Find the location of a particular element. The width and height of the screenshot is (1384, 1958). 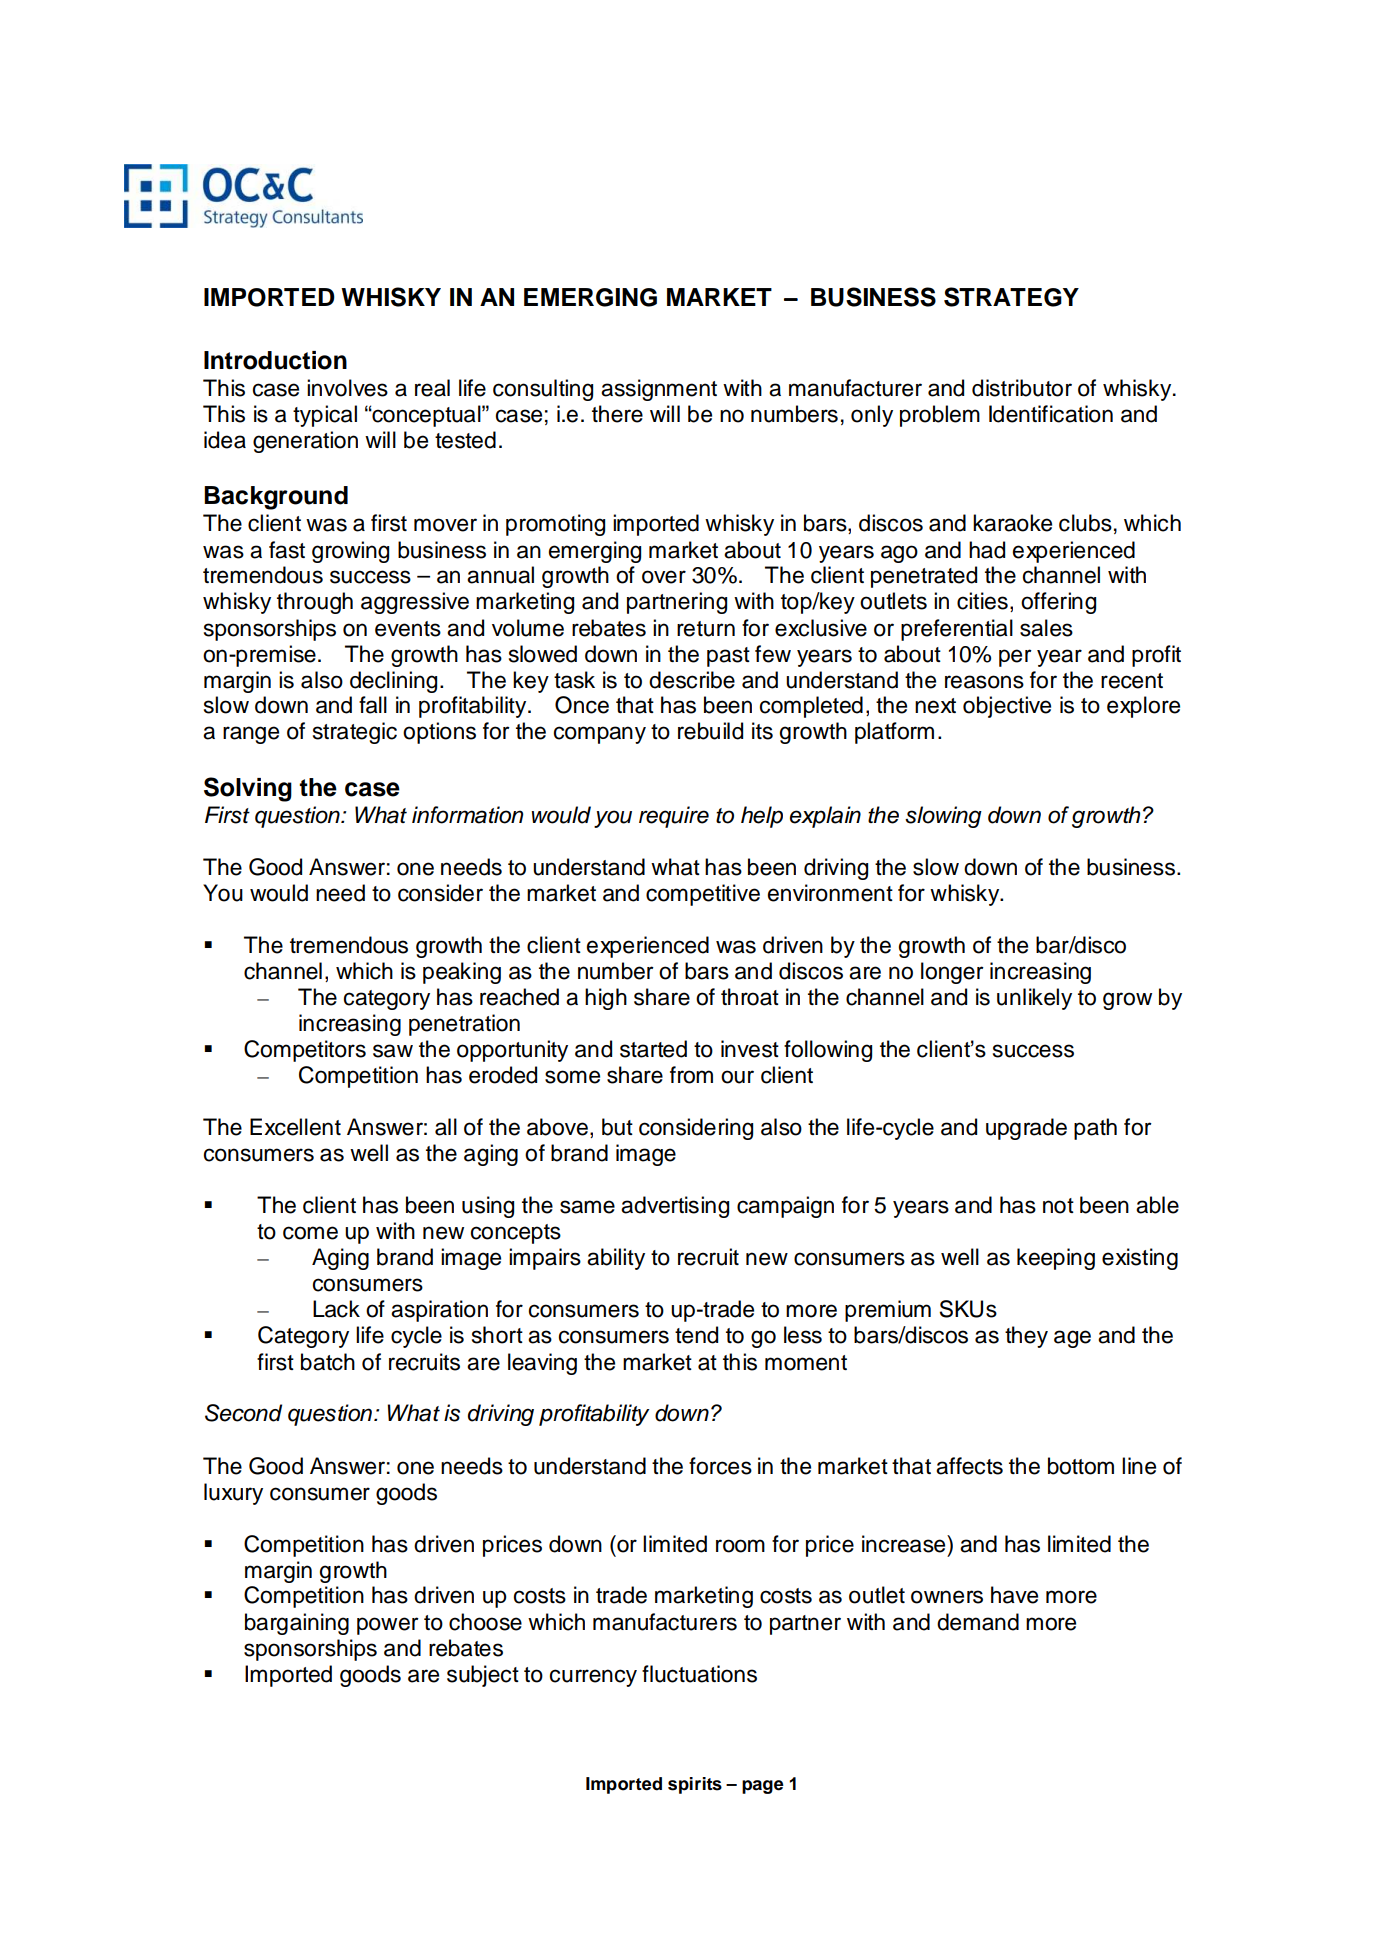

demand is located at coordinates (978, 1622).
